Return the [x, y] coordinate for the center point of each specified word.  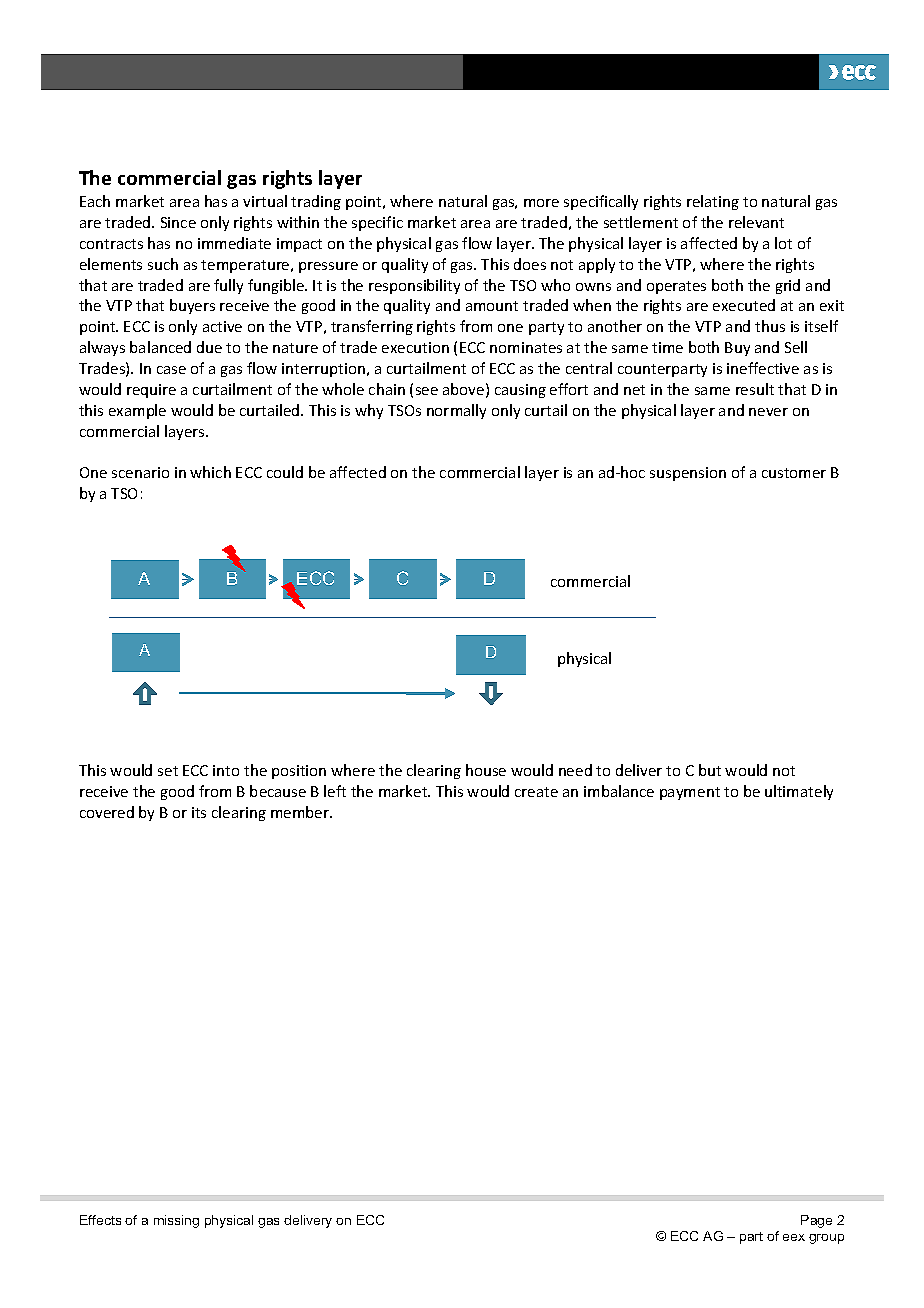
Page [816, 1221]
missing [176, 1221]
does [530, 264]
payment [690, 793]
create [536, 792]
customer [794, 473]
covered [107, 812]
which [210, 472]
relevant [756, 222]
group [826, 1239]
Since [178, 222]
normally [456, 411]
